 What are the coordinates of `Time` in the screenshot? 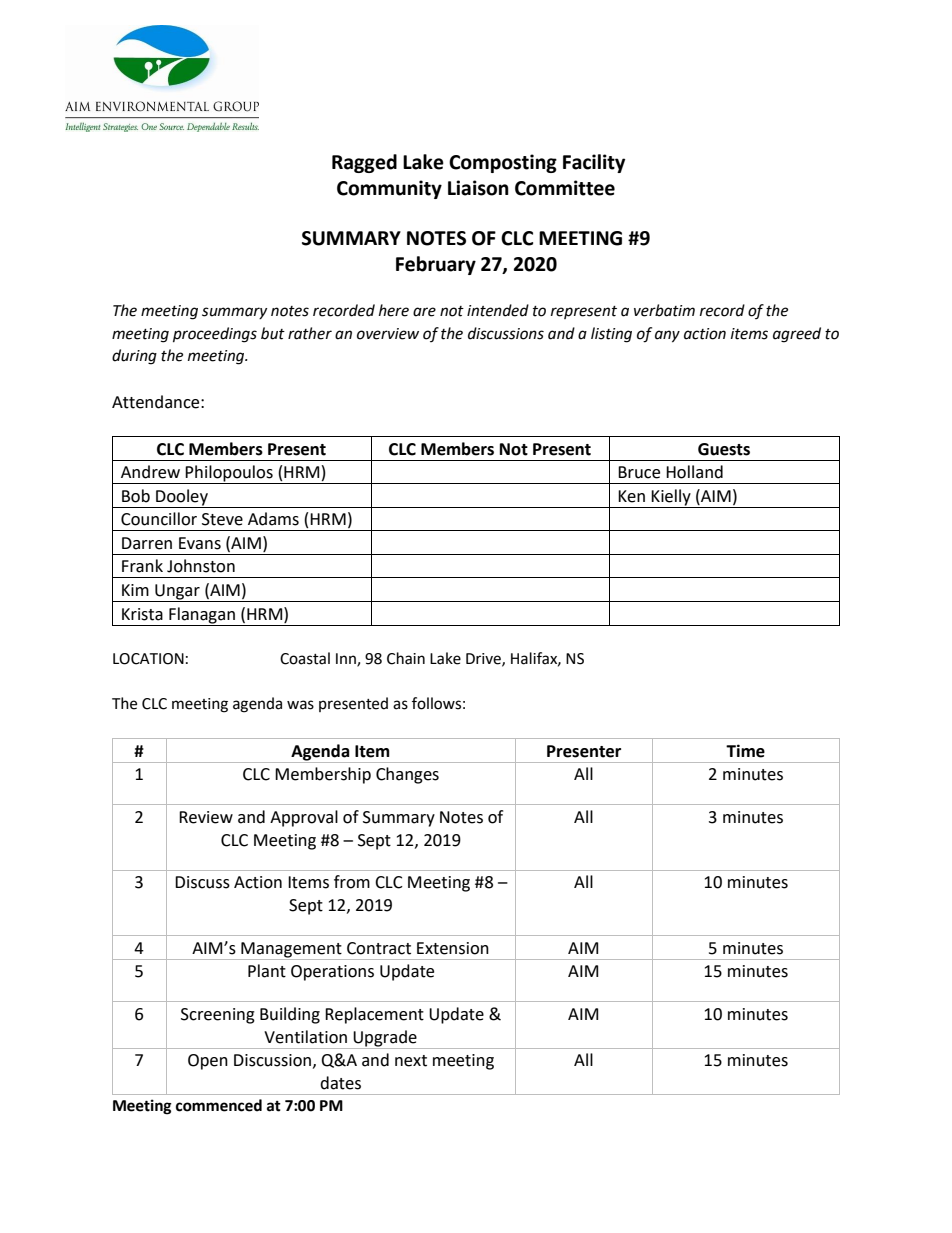 It's located at (745, 751).
